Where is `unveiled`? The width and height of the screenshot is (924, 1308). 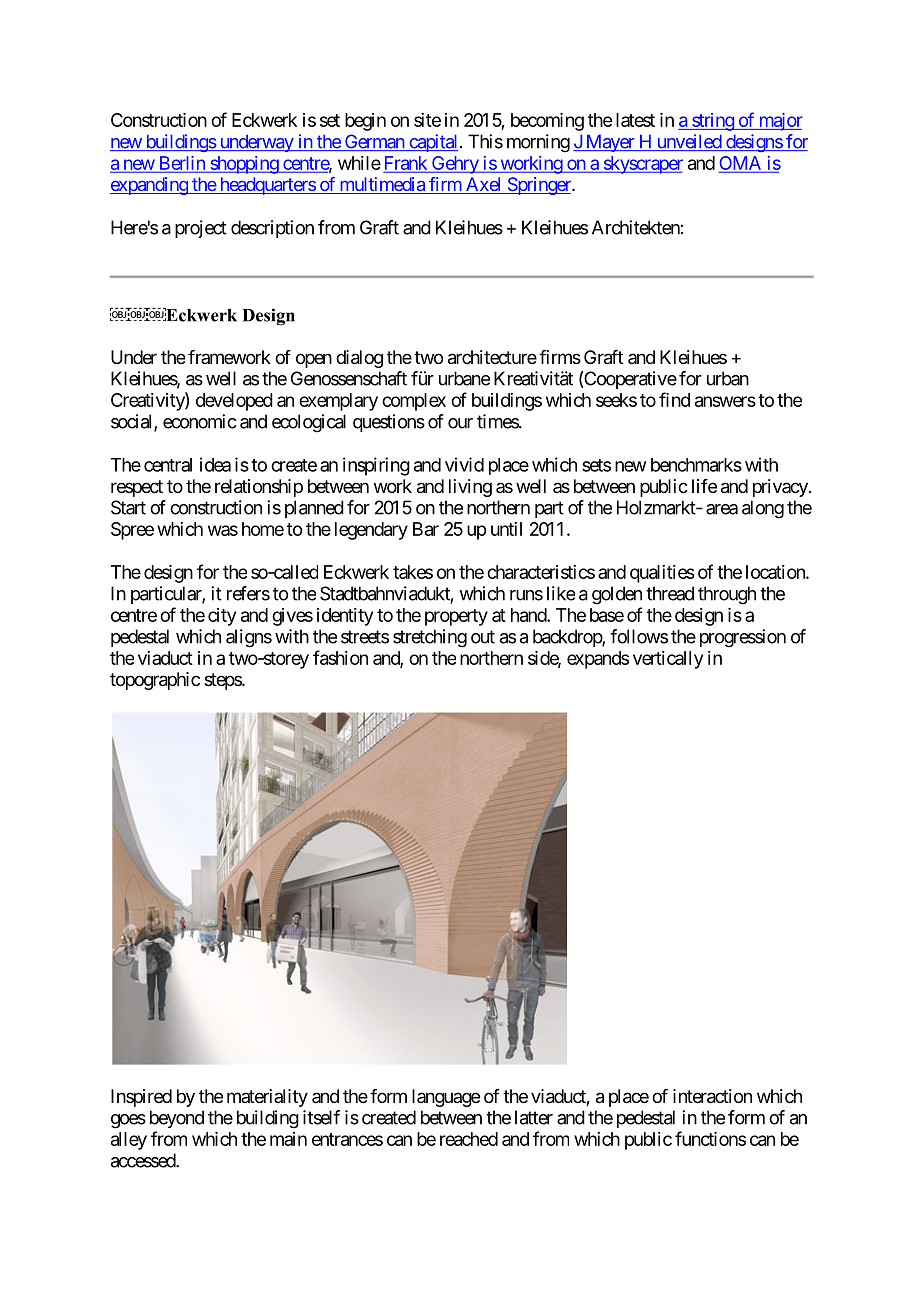
unveiled is located at coordinates (688, 142).
